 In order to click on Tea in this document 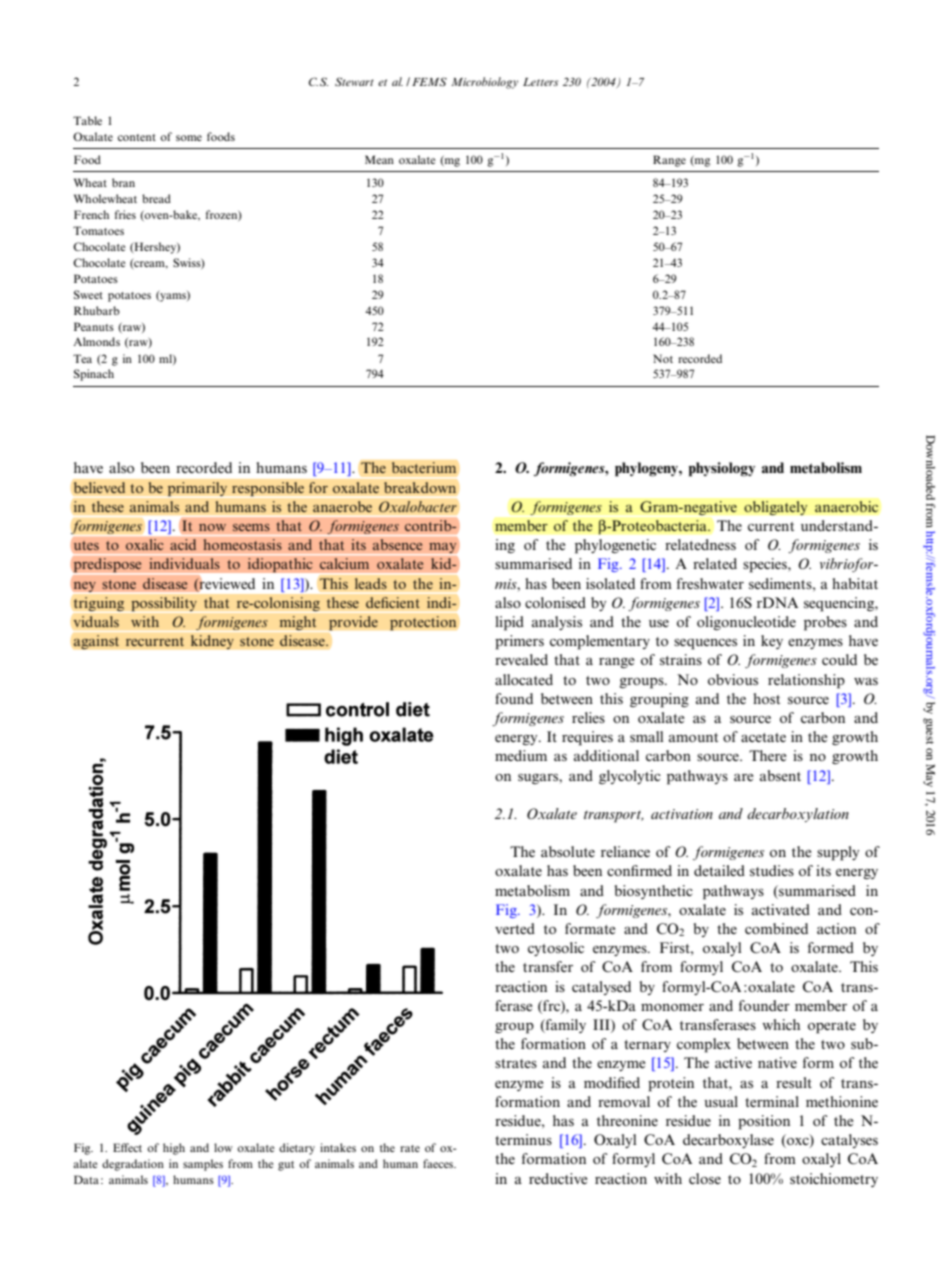, I will do `click(82, 358)`.
